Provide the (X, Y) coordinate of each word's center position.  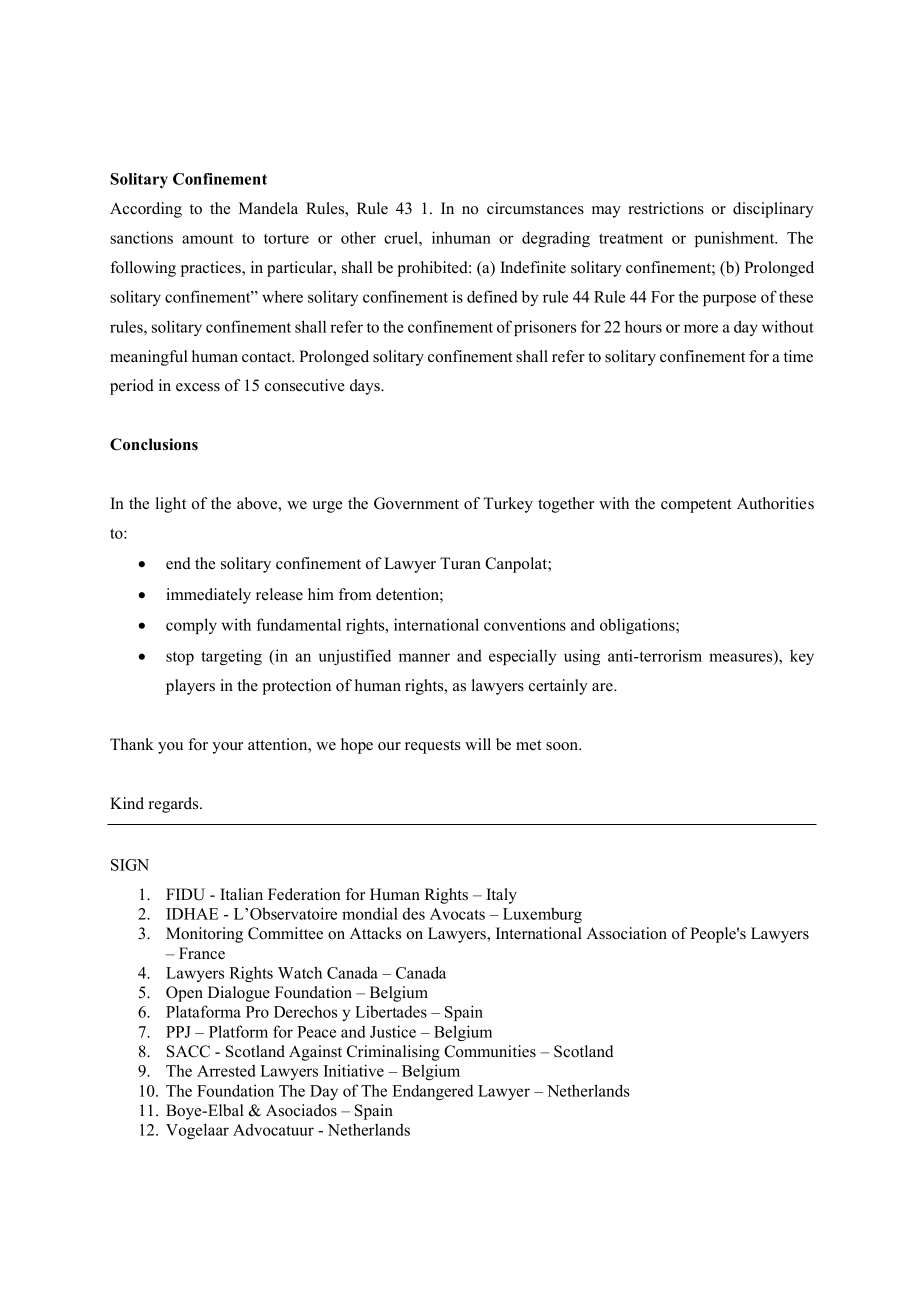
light (171, 505)
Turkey (508, 505)
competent (696, 506)
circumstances (535, 208)
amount (207, 238)
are (603, 687)
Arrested (226, 1070)
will (478, 744)
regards (175, 805)
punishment (736, 239)
